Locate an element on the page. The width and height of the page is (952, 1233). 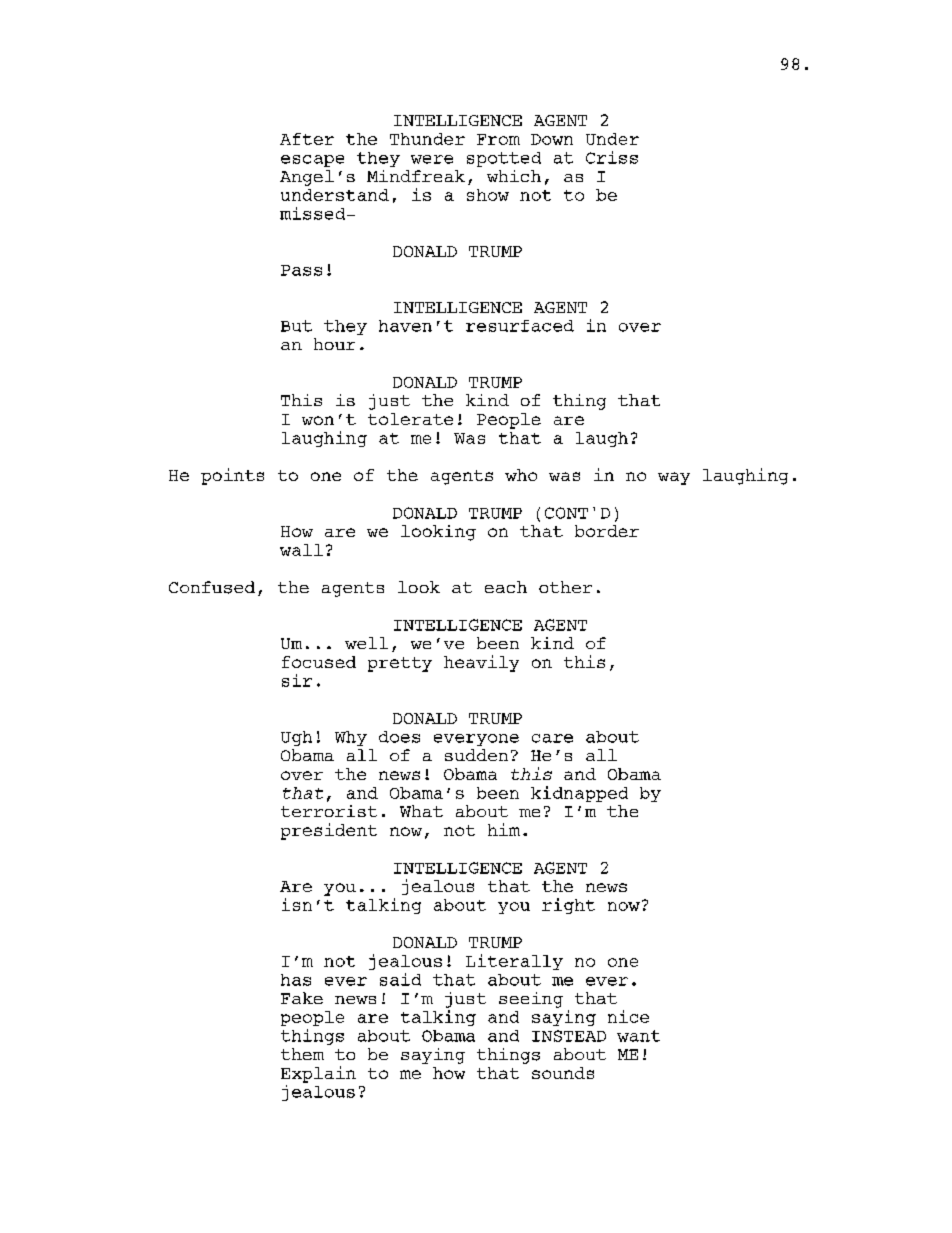
But is located at coordinates (296, 326).
